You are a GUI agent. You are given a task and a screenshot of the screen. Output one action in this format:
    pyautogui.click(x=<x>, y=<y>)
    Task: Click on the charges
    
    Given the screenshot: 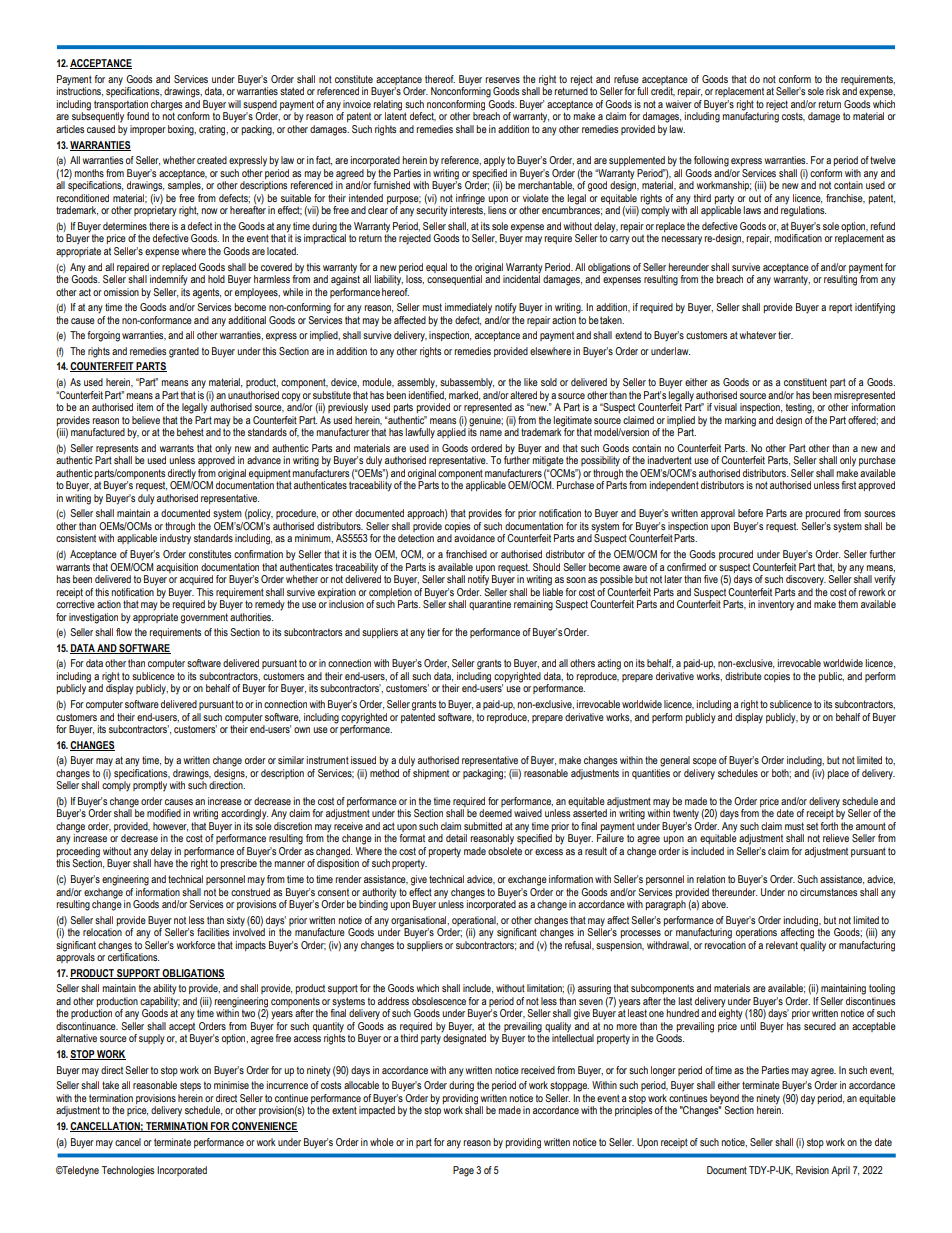 What is the action you would take?
    pyautogui.click(x=166, y=106)
